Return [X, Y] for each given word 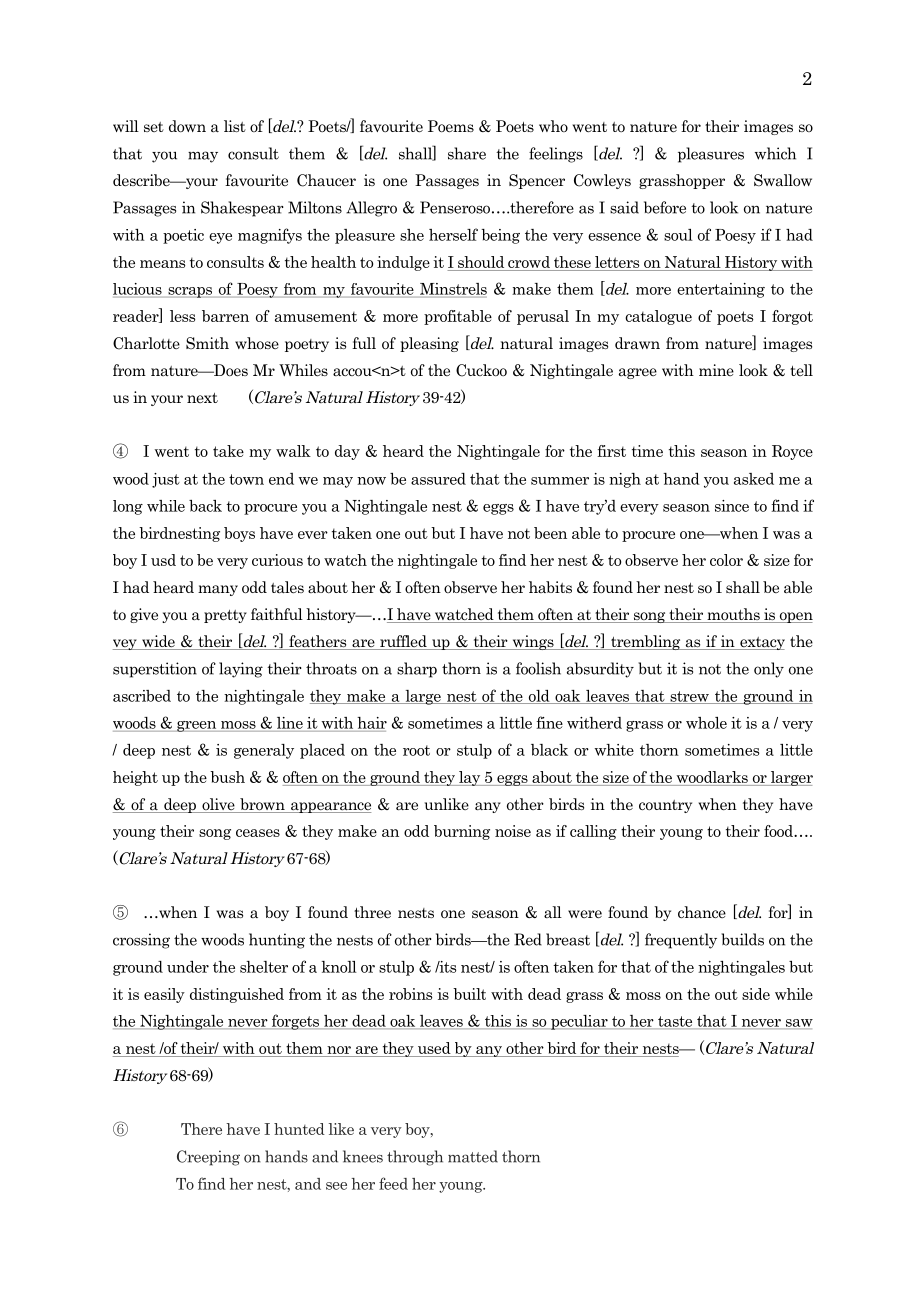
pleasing [429, 344]
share [467, 153]
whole [706, 723]
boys [239, 534]
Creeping [208, 1158]
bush [227, 777]
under [188, 967]
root [416, 750]
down [187, 126]
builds [742, 939]
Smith [207, 343]
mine [716, 370]
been [550, 533]
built [469, 994]
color [726, 560]
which [775, 153]
